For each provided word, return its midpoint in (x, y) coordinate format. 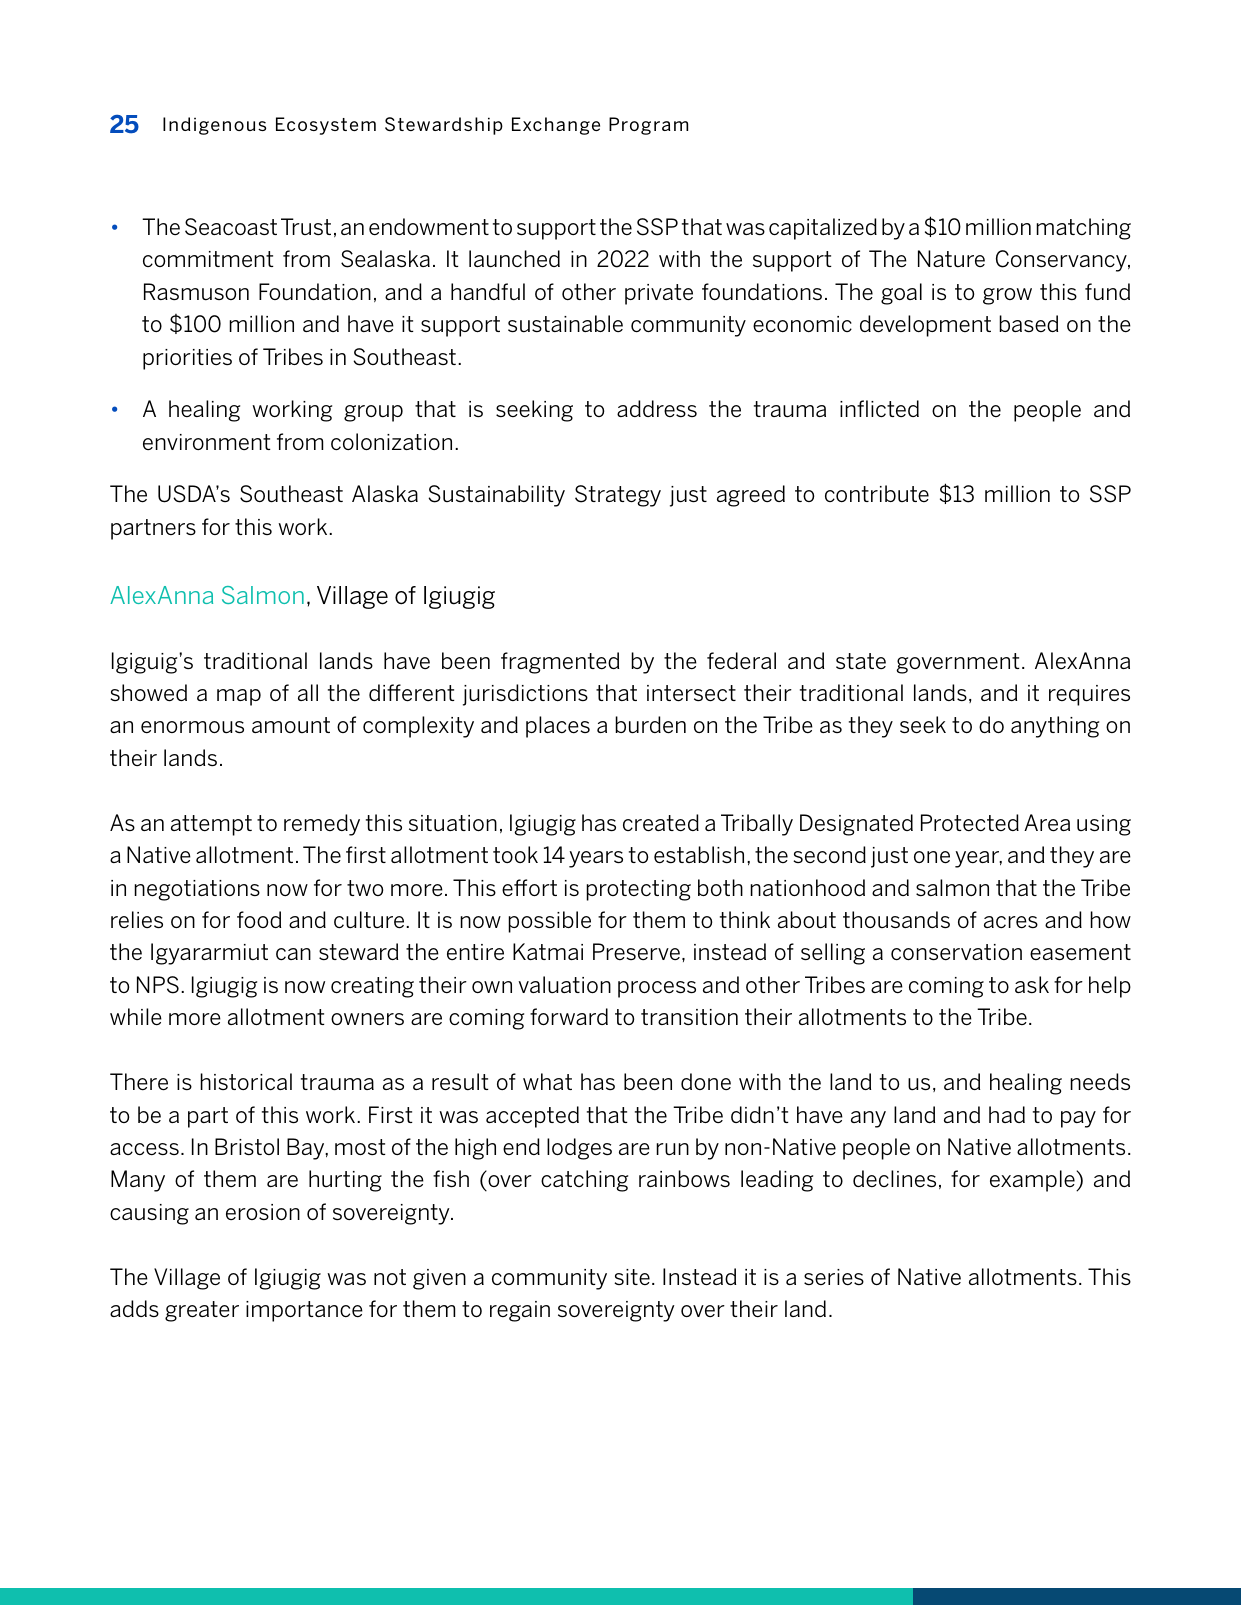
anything (1055, 727)
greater (202, 1311)
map (239, 697)
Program (648, 126)
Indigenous (214, 126)
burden (650, 725)
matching (1083, 229)
